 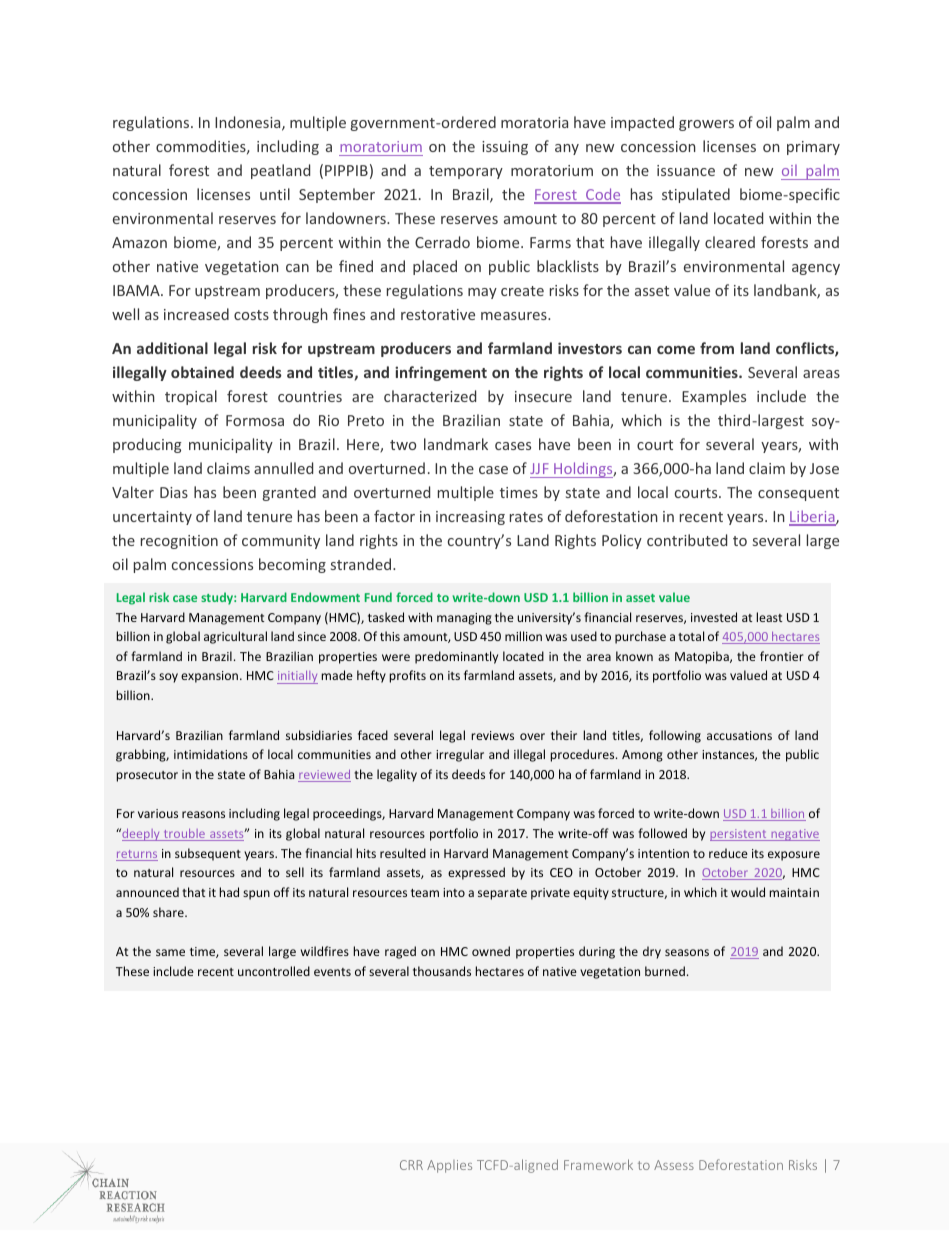 What do you see at coordinates (782, 656) in the page?
I see `frontier` at bounding box center [782, 656].
